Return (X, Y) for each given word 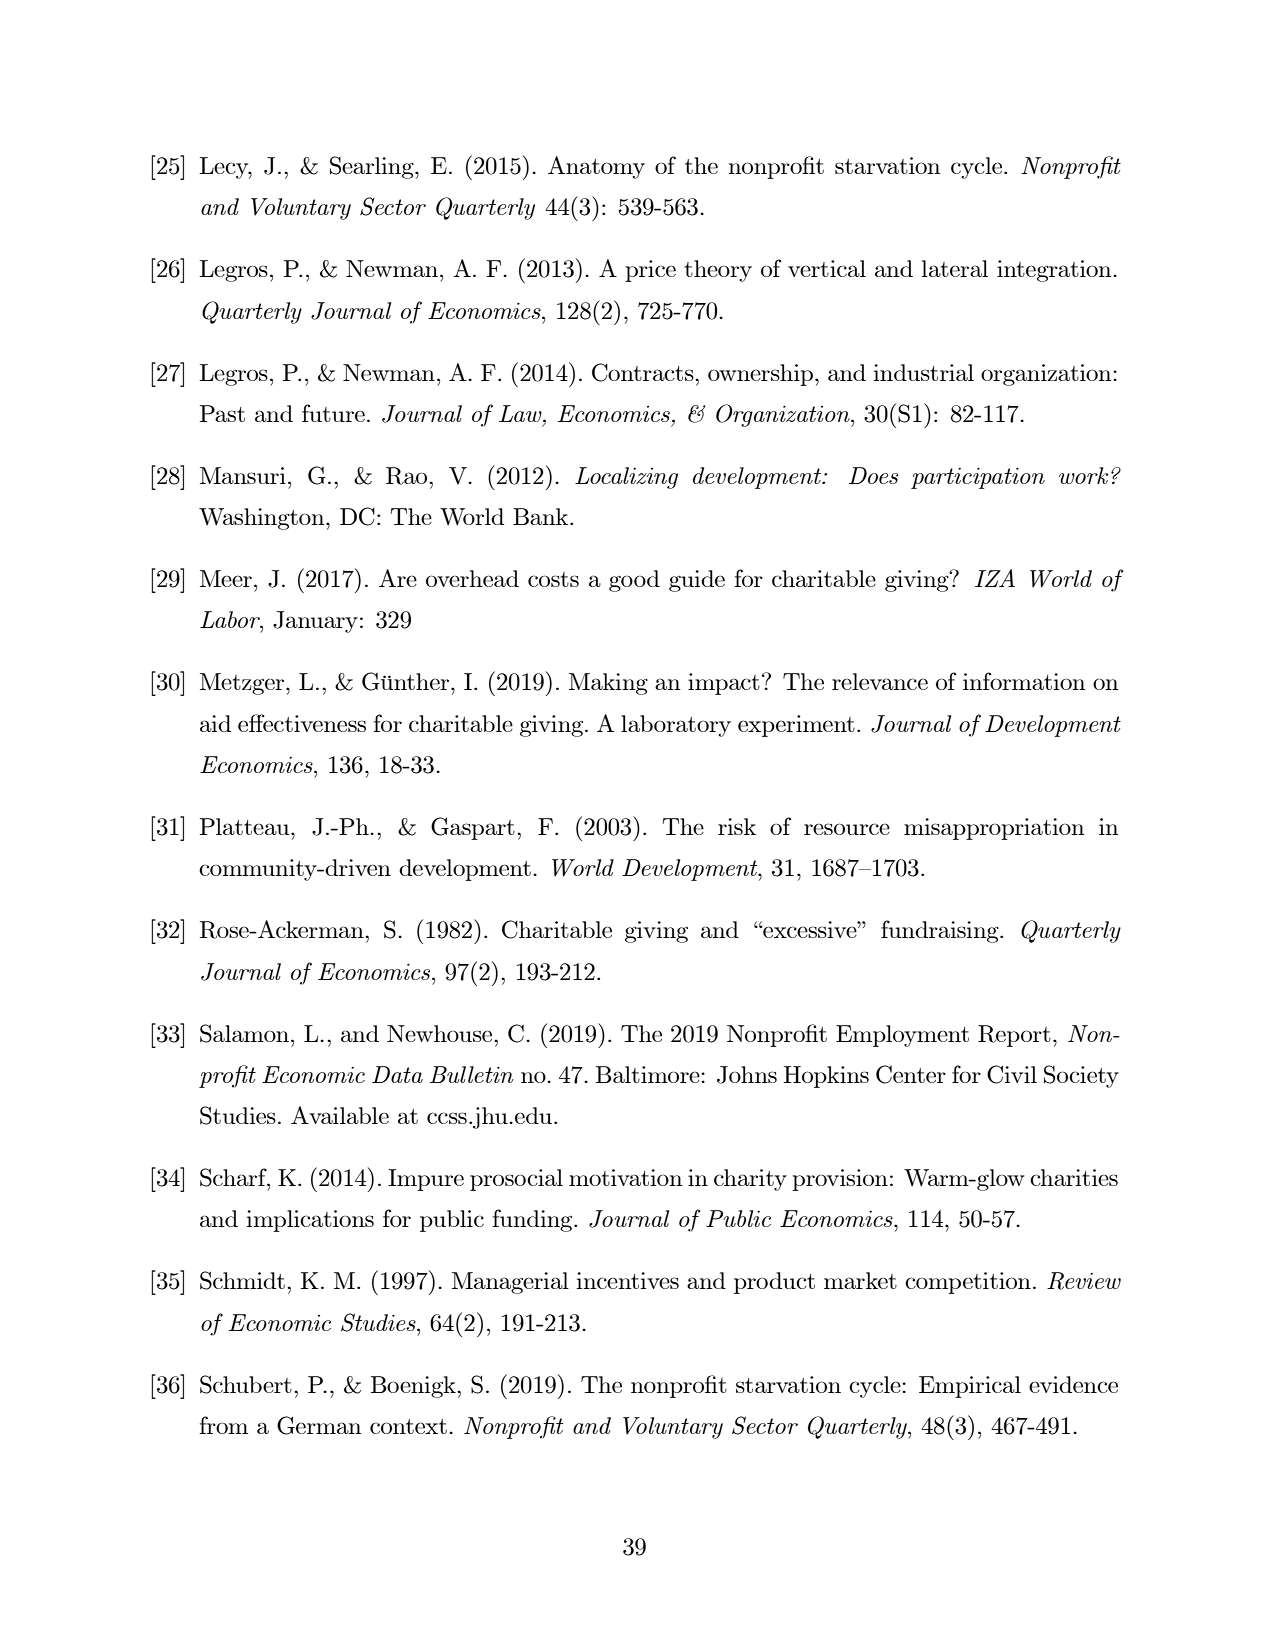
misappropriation (994, 829)
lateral (954, 268)
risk (737, 826)
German (319, 1425)
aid (215, 723)
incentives (627, 1280)
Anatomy (596, 167)
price (650, 271)
